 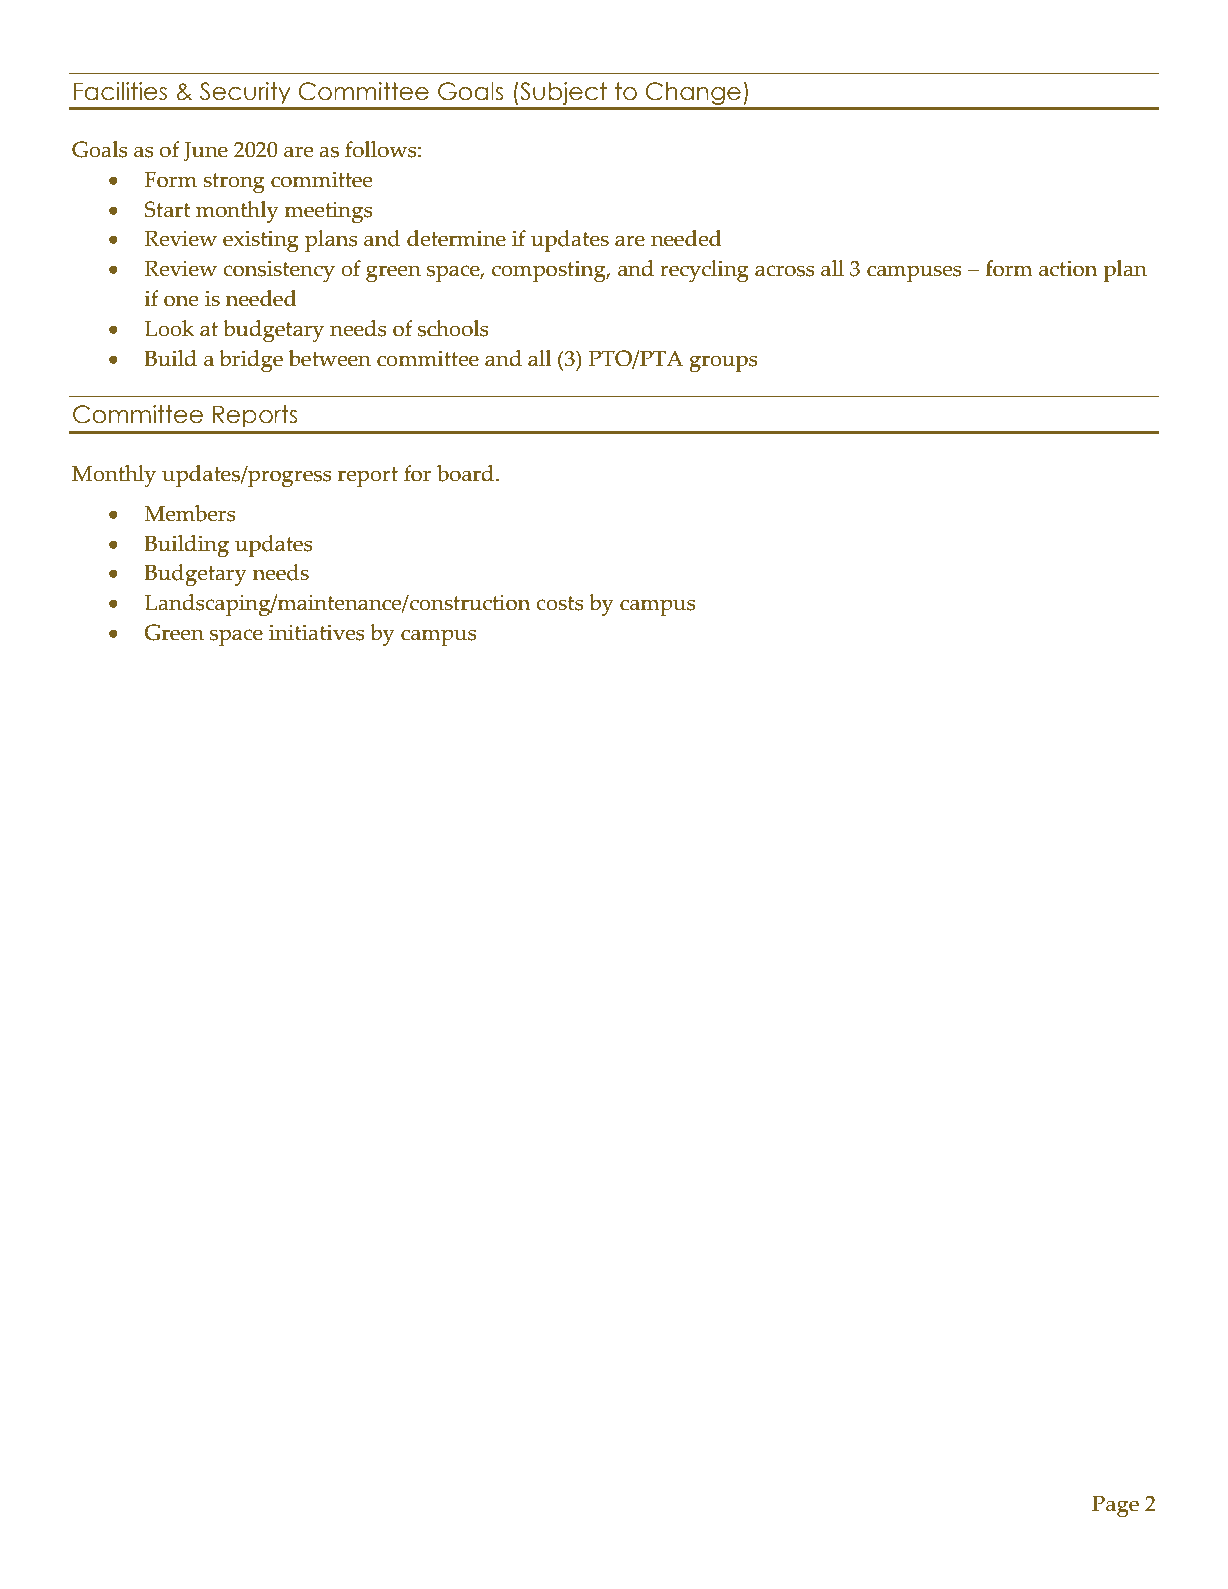 What do you see at coordinates (465, 473) in the screenshot?
I see `board` at bounding box center [465, 473].
